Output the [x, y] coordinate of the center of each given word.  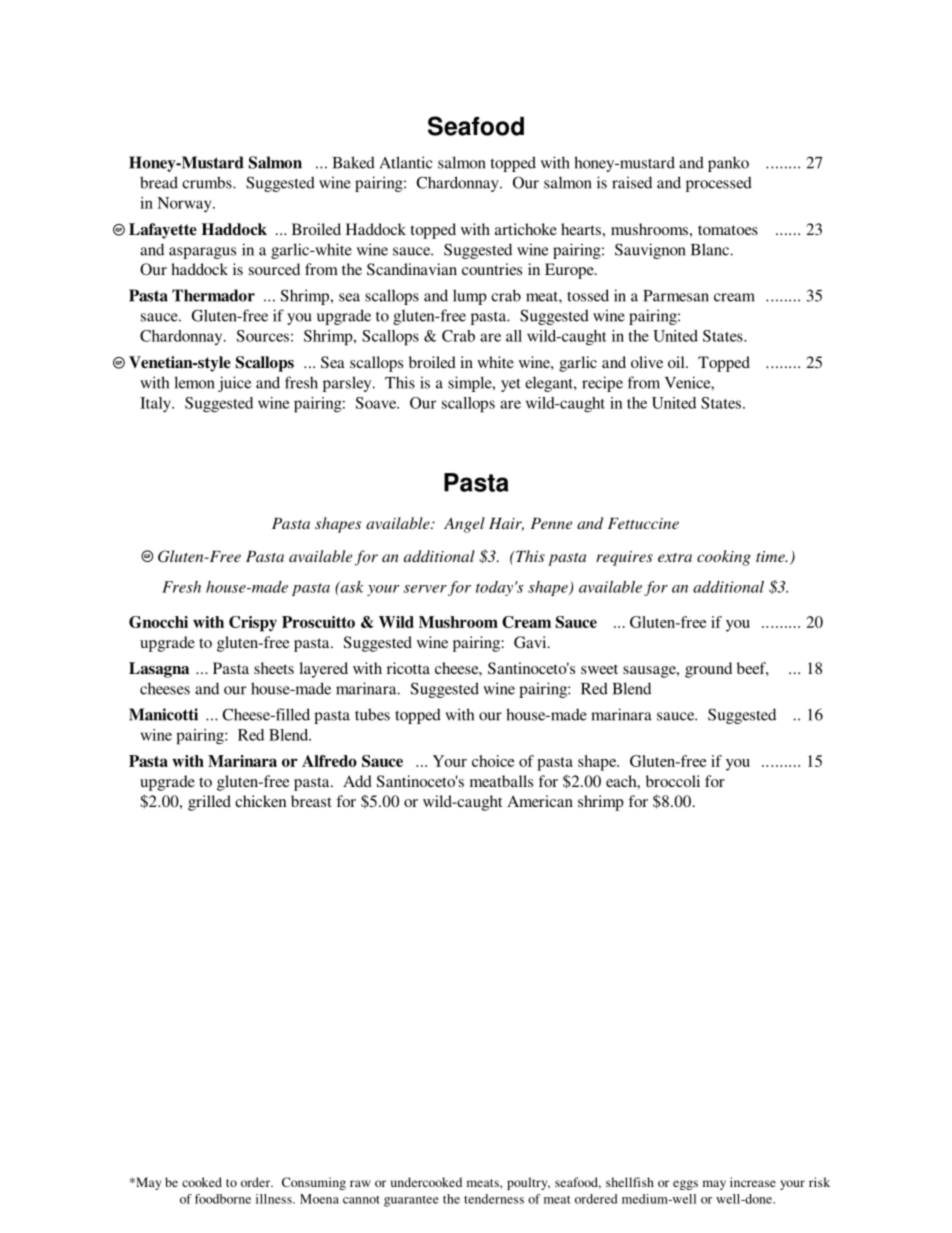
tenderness [494, 1199]
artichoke [526, 229]
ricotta [408, 668]
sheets [274, 668]
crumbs [208, 182]
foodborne [223, 1199]
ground [708, 670]
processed [719, 184]
